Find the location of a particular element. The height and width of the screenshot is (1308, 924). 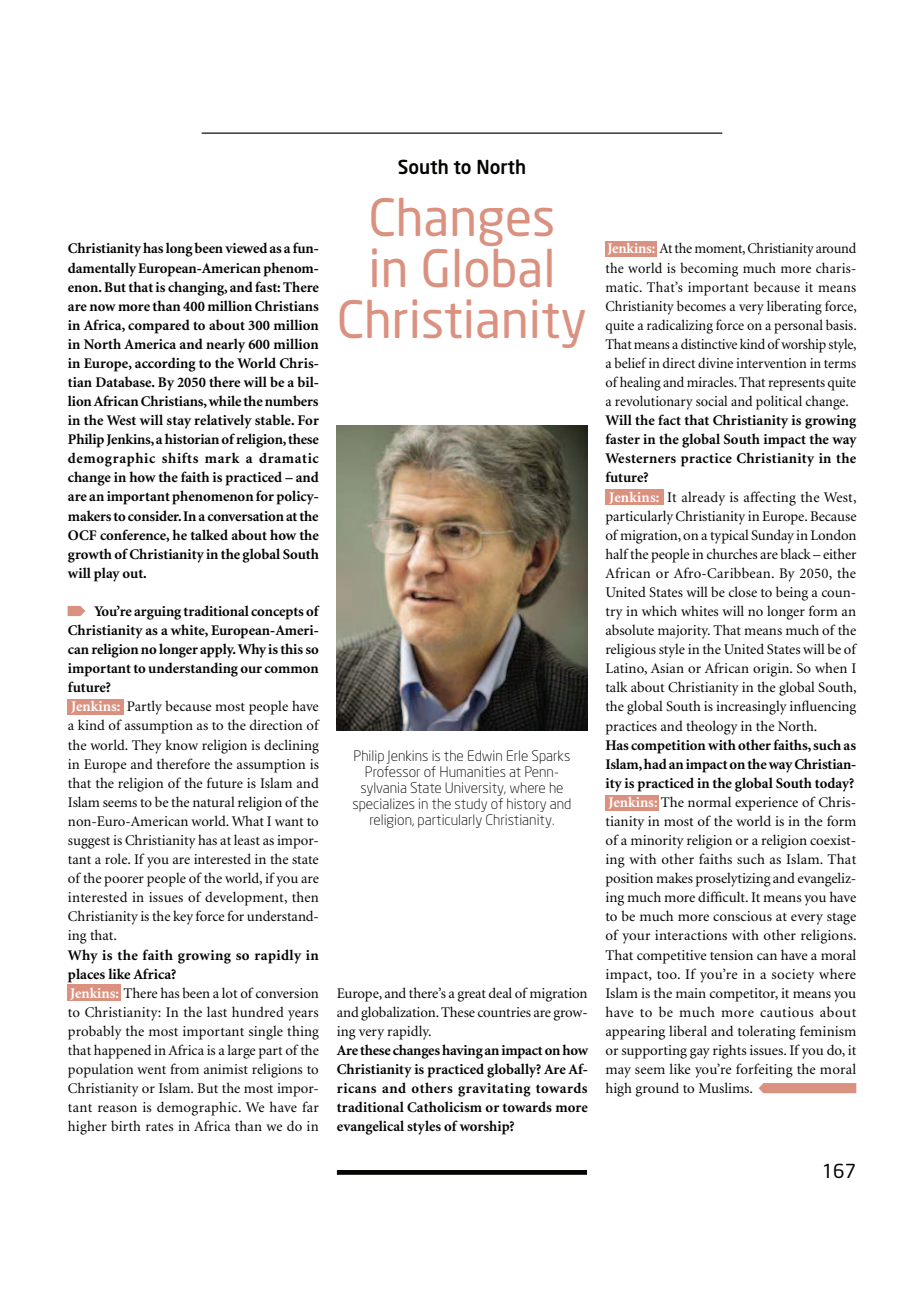

rates is located at coordinates (160, 1127).
